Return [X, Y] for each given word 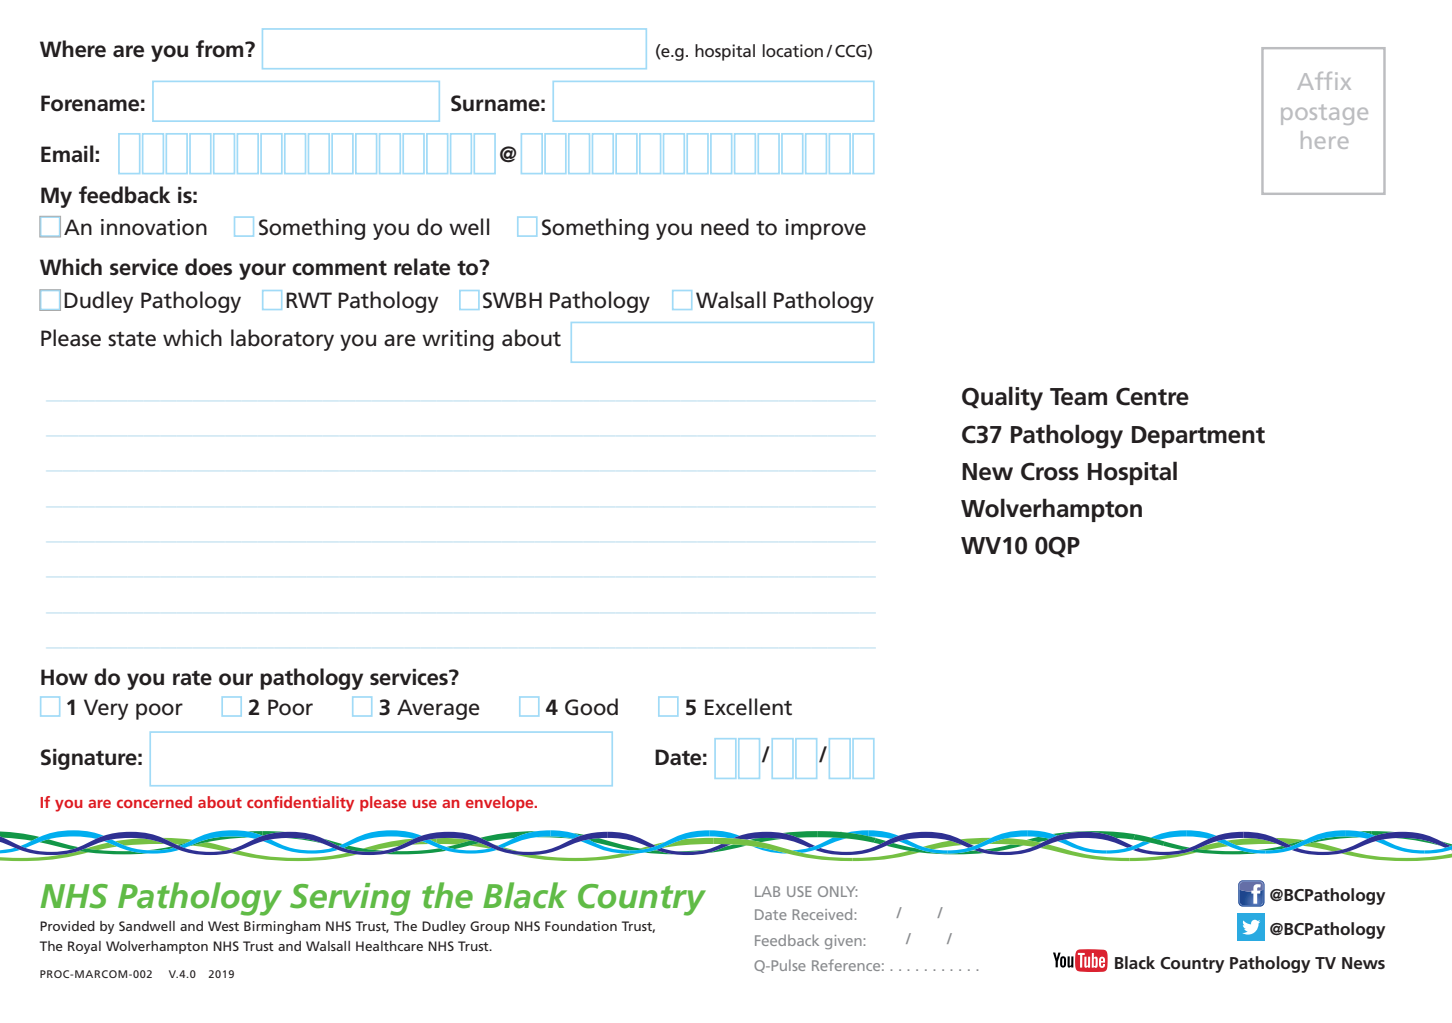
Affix [1324, 81]
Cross [1050, 471]
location [793, 50]
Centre [1152, 396]
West [223, 926]
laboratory [282, 340]
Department [1198, 437]
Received [823, 914]
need [725, 227]
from [221, 49]
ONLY [837, 891]
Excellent [748, 707]
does [208, 267]
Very [106, 709]
